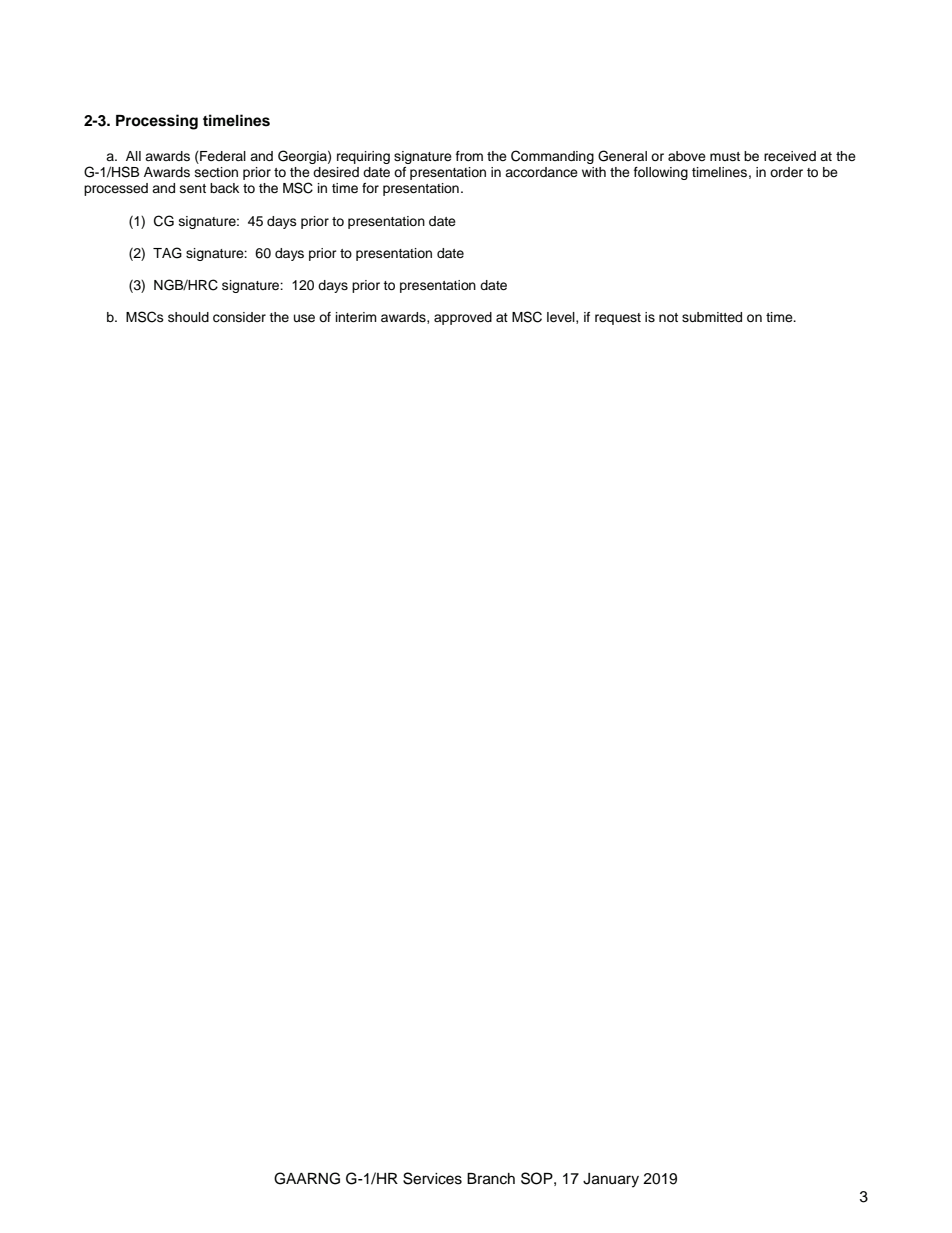 The width and height of the document is (952, 1233). What do you see at coordinates (463, 318) in the document?
I see `approved` at bounding box center [463, 318].
